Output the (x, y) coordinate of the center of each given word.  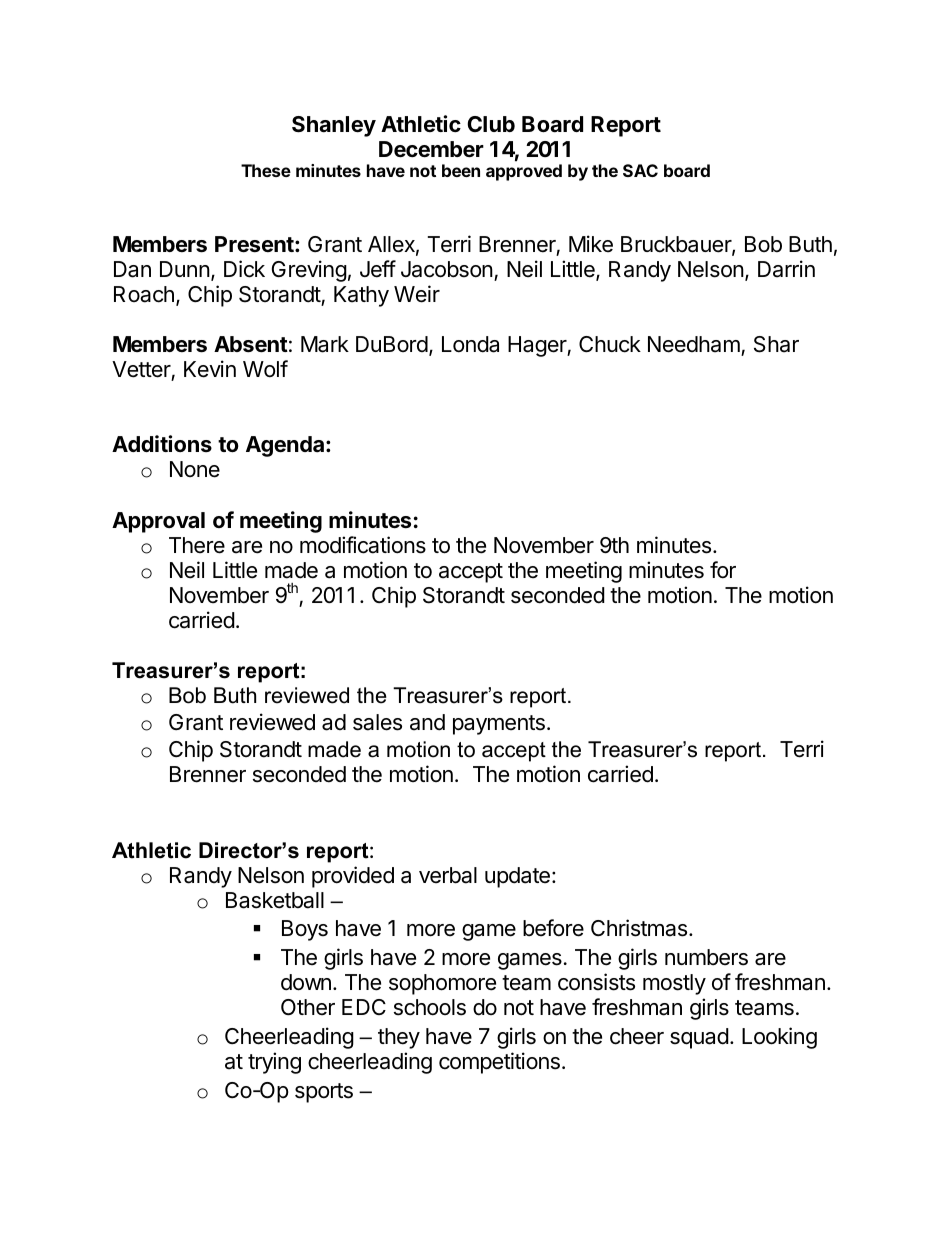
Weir (417, 294)
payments (499, 725)
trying (274, 1063)
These (266, 170)
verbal (448, 875)
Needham (694, 344)
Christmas (640, 928)
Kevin (210, 369)
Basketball (275, 900)
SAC (640, 170)
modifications (363, 545)
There (197, 545)
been (461, 170)
